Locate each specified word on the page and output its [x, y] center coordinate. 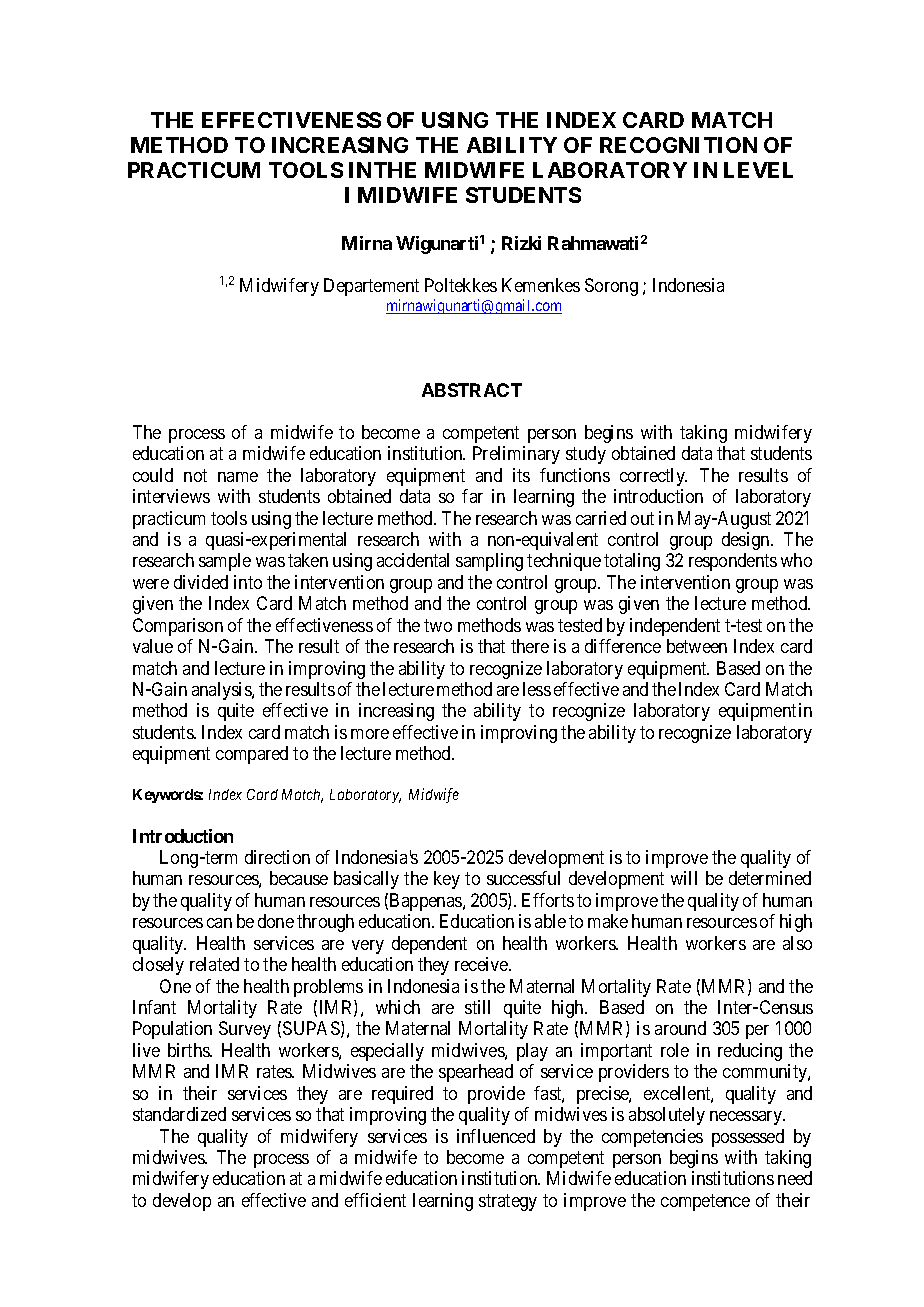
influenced [496, 1136]
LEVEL [758, 170]
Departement [371, 287]
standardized [179, 1114]
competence [705, 1202]
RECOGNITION [678, 145]
